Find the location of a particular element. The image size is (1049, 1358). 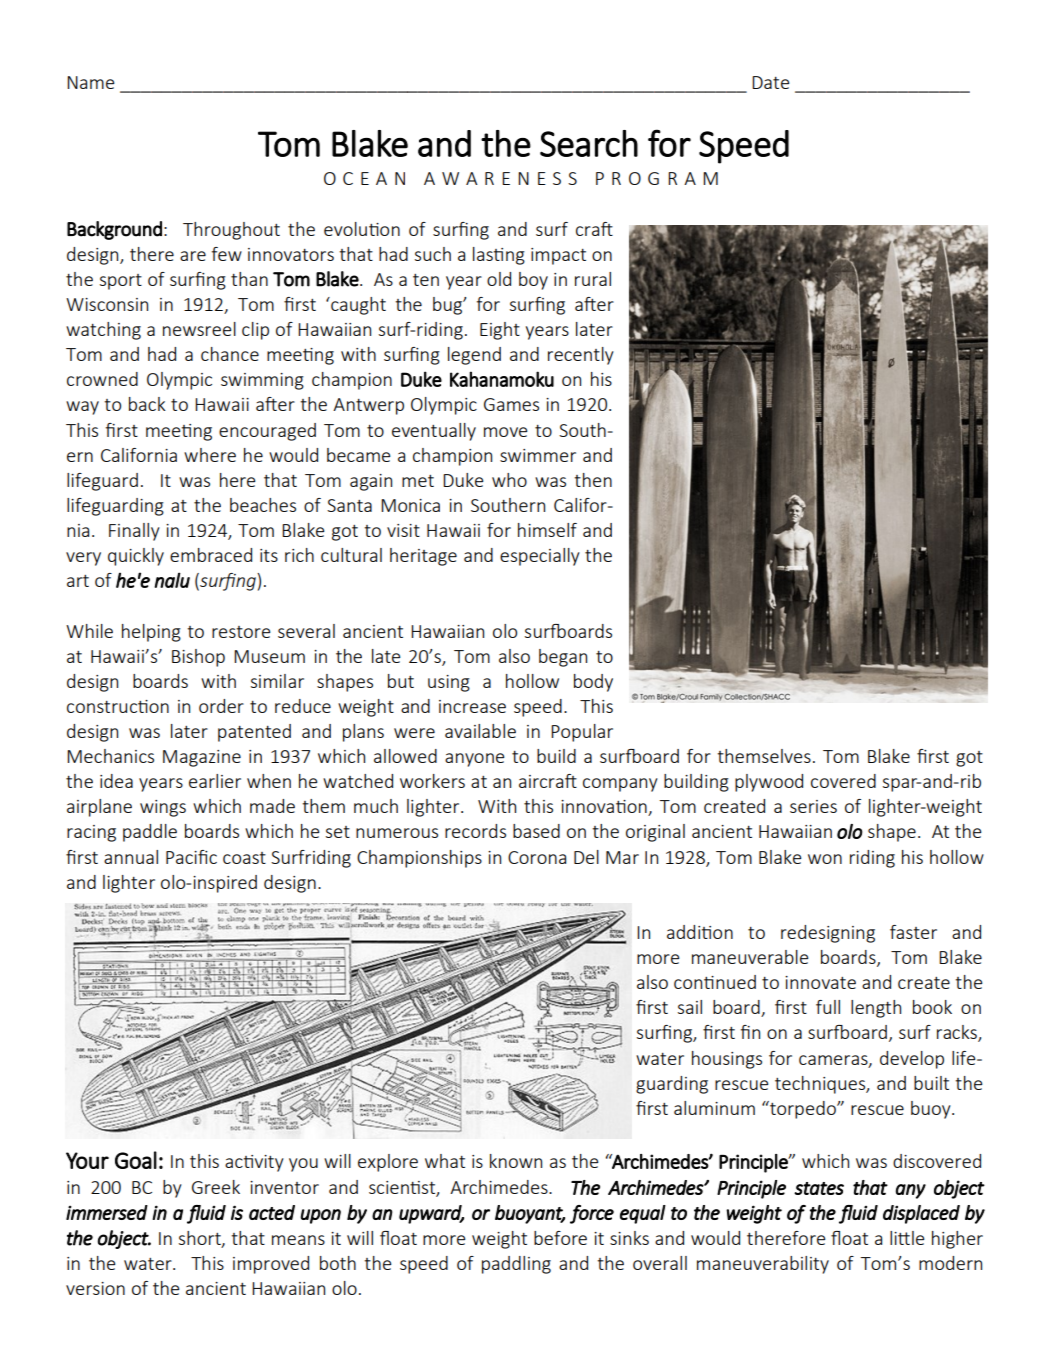

Search is located at coordinates (589, 143).
